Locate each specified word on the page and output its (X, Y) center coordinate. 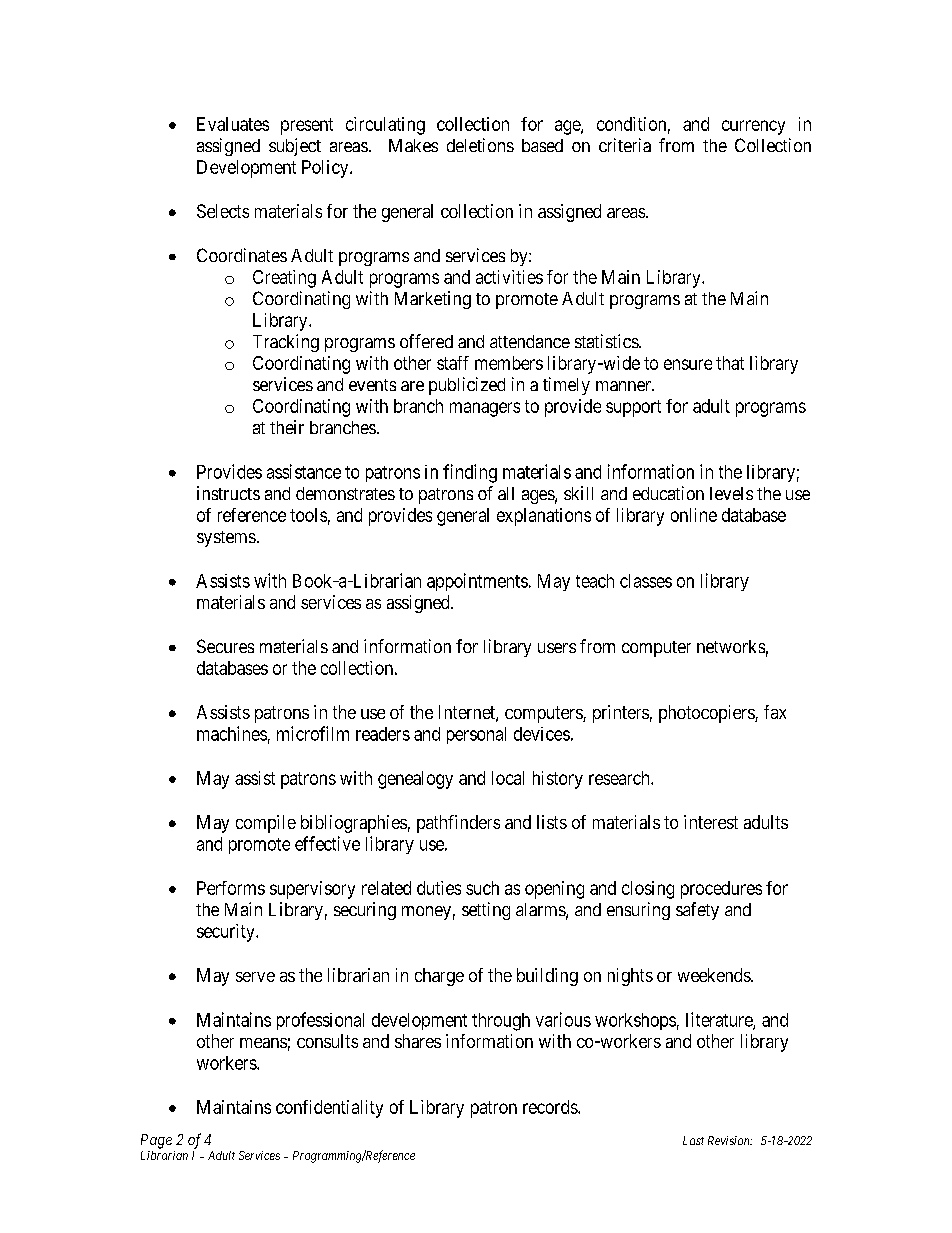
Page (156, 1141)
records (551, 1107)
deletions (480, 145)
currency (753, 127)
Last (693, 1140)
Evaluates (233, 124)
